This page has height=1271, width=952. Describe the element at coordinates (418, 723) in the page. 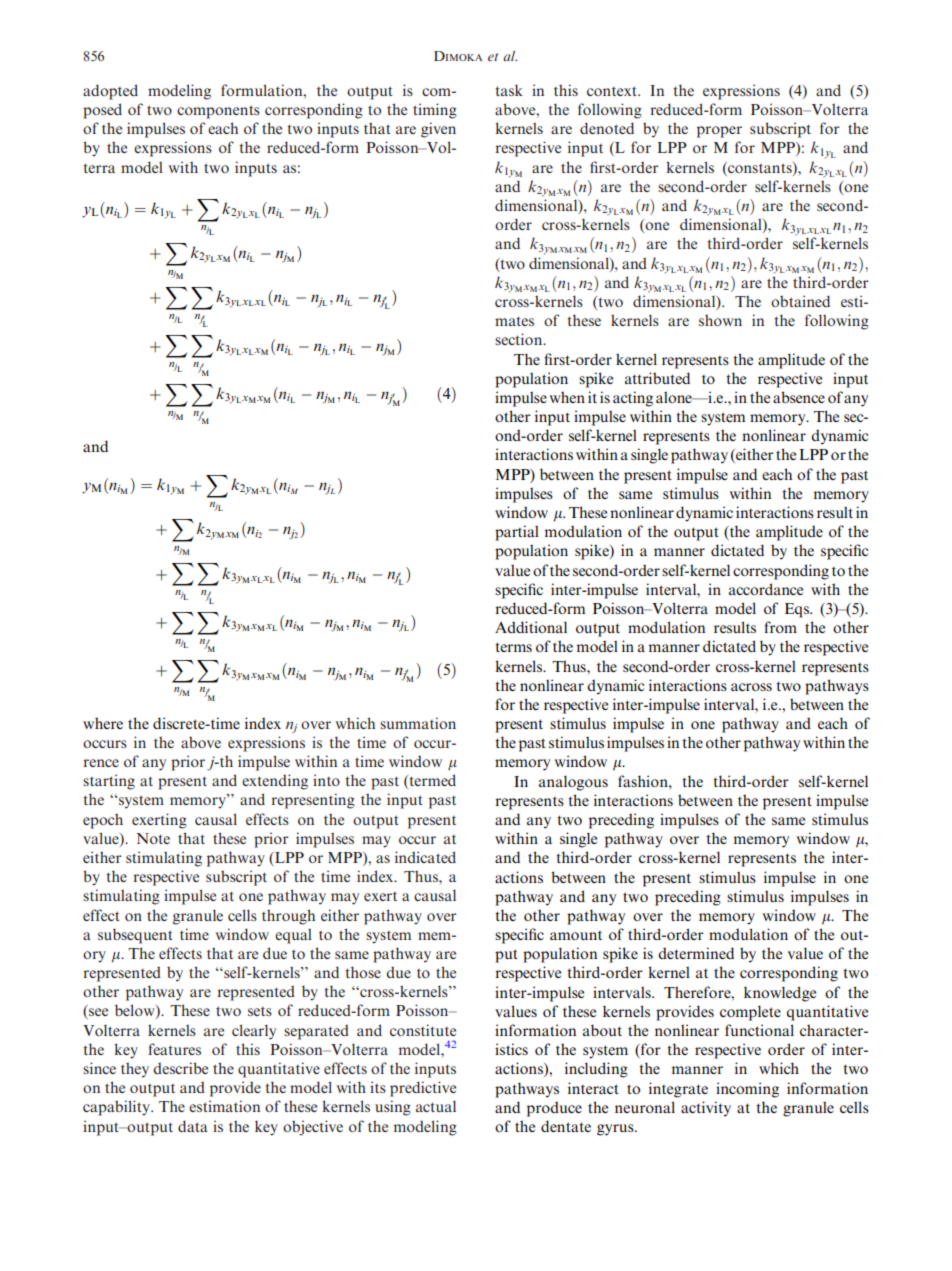

I see `summation` at that location.
